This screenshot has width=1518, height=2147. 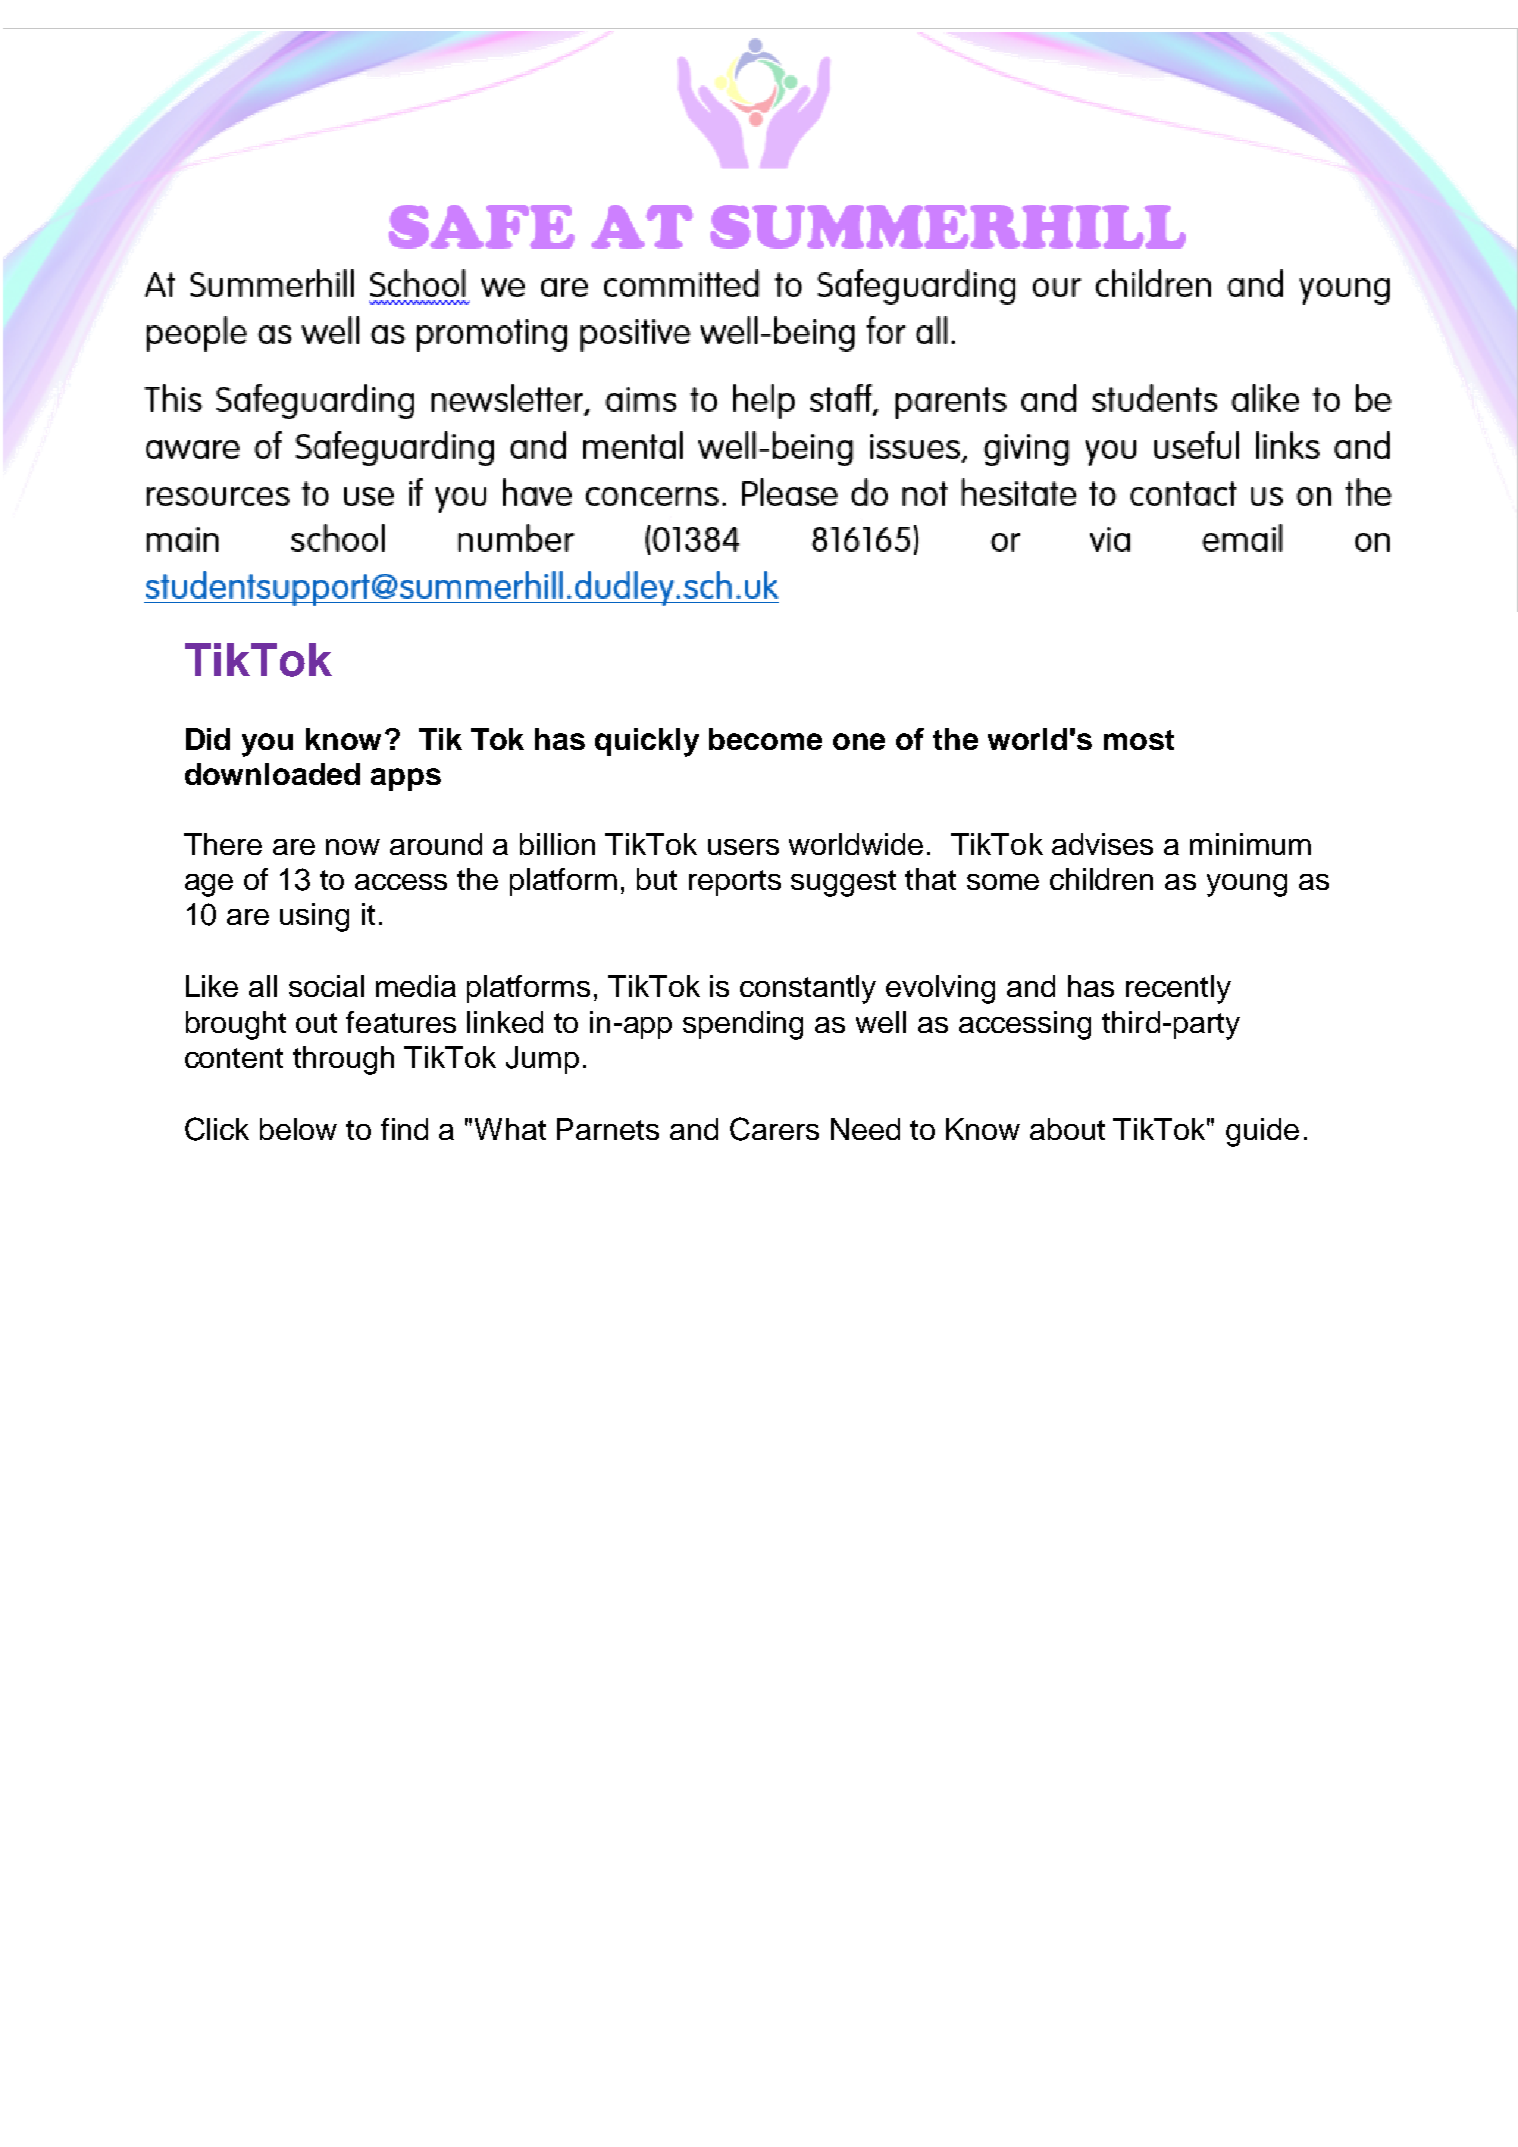 I want to click on below, so click(x=298, y=1129).
